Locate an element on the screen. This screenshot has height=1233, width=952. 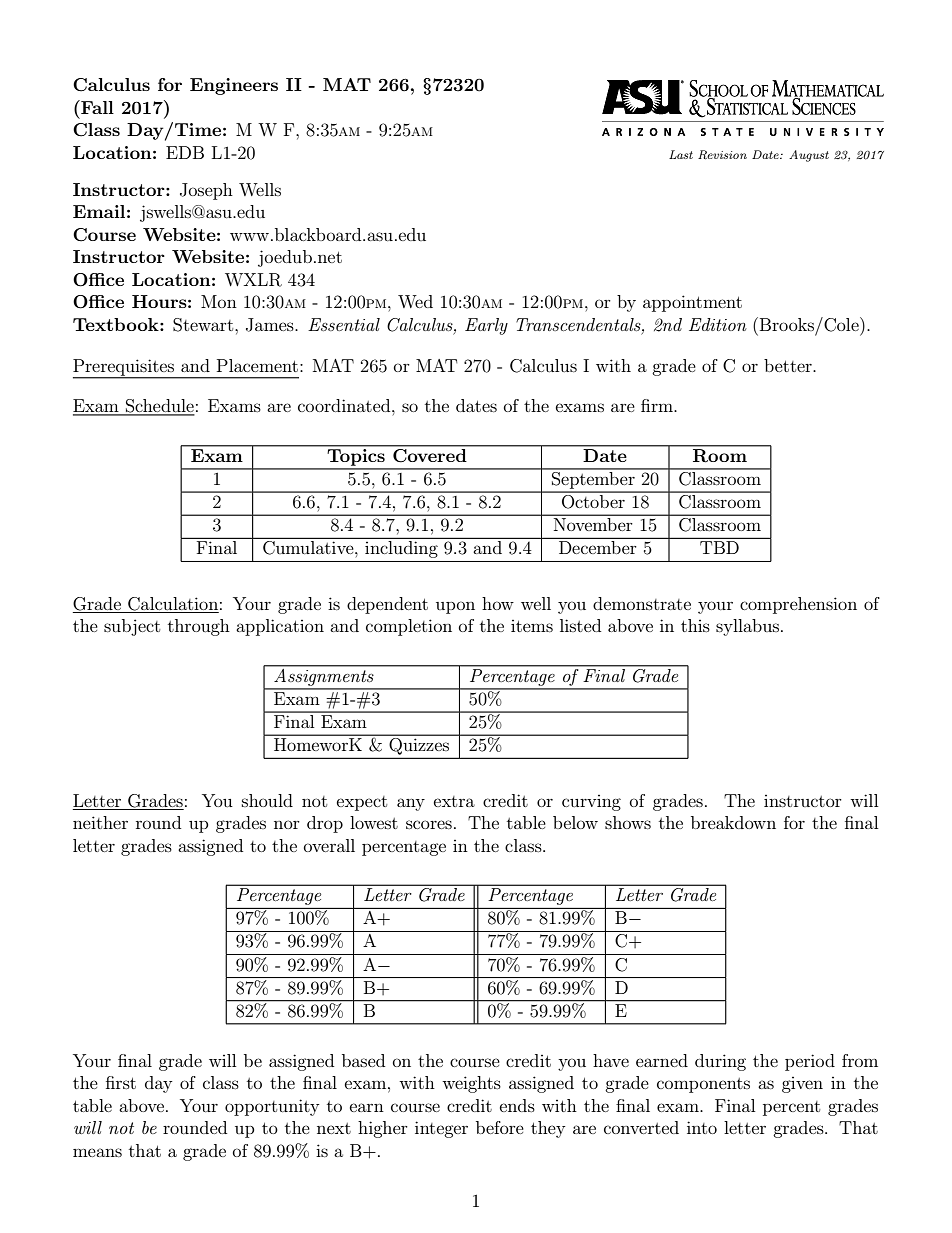
opportunity is located at coordinates (272, 1107).
